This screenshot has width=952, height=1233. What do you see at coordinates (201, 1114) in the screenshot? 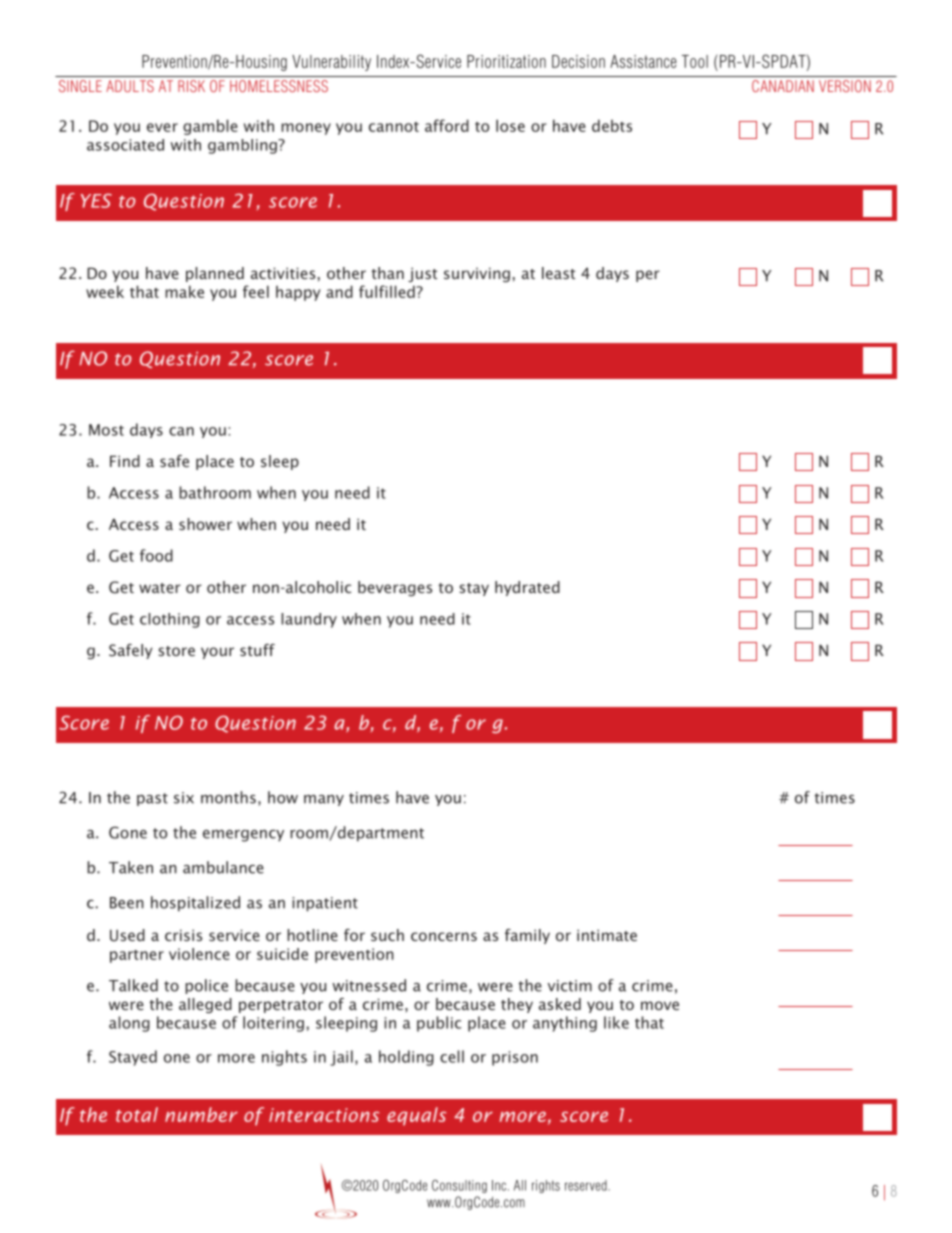
I see `number` at bounding box center [201, 1114].
